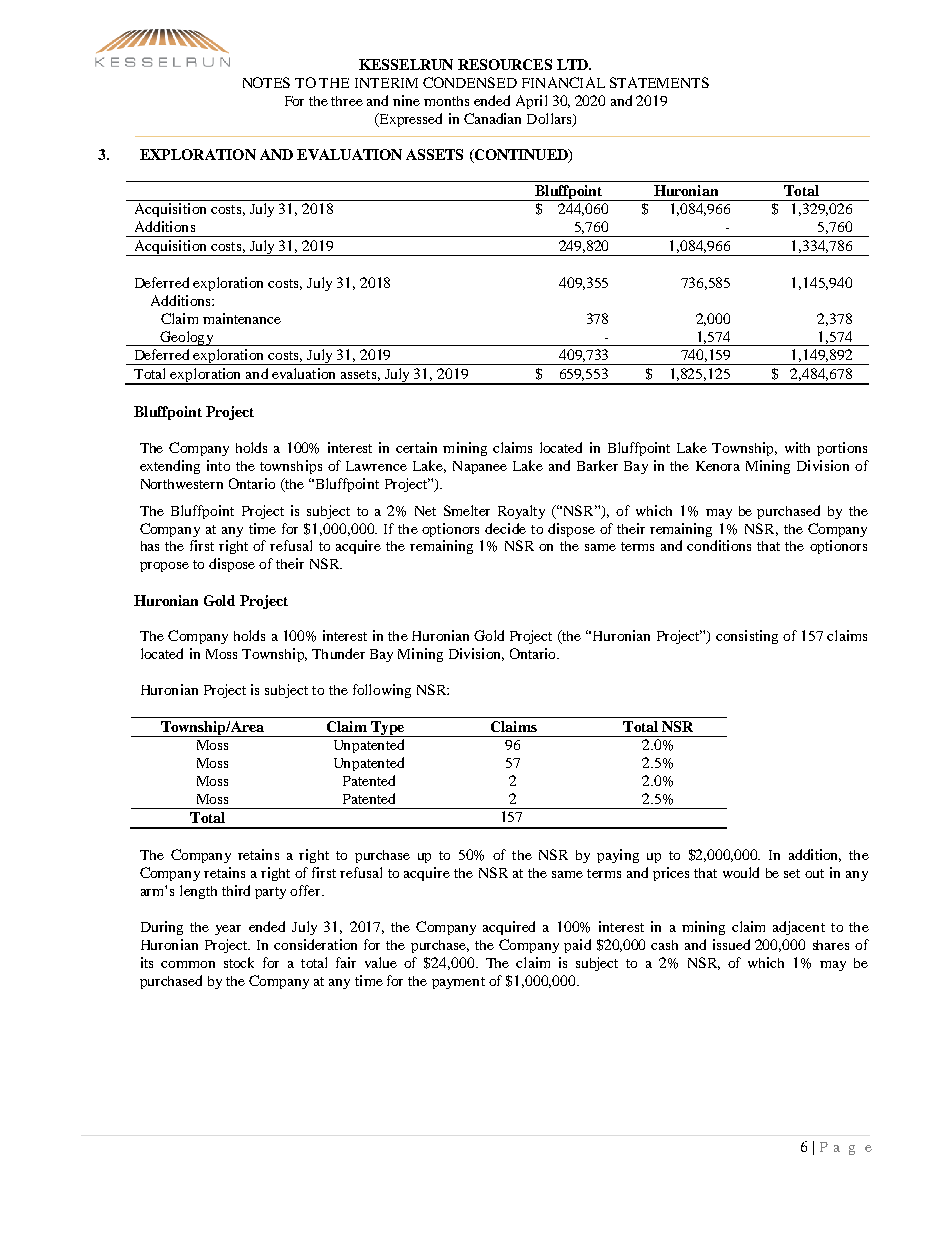 The height and width of the screenshot is (1233, 952). What do you see at coordinates (719, 545) in the screenshot?
I see `conditions` at bounding box center [719, 545].
